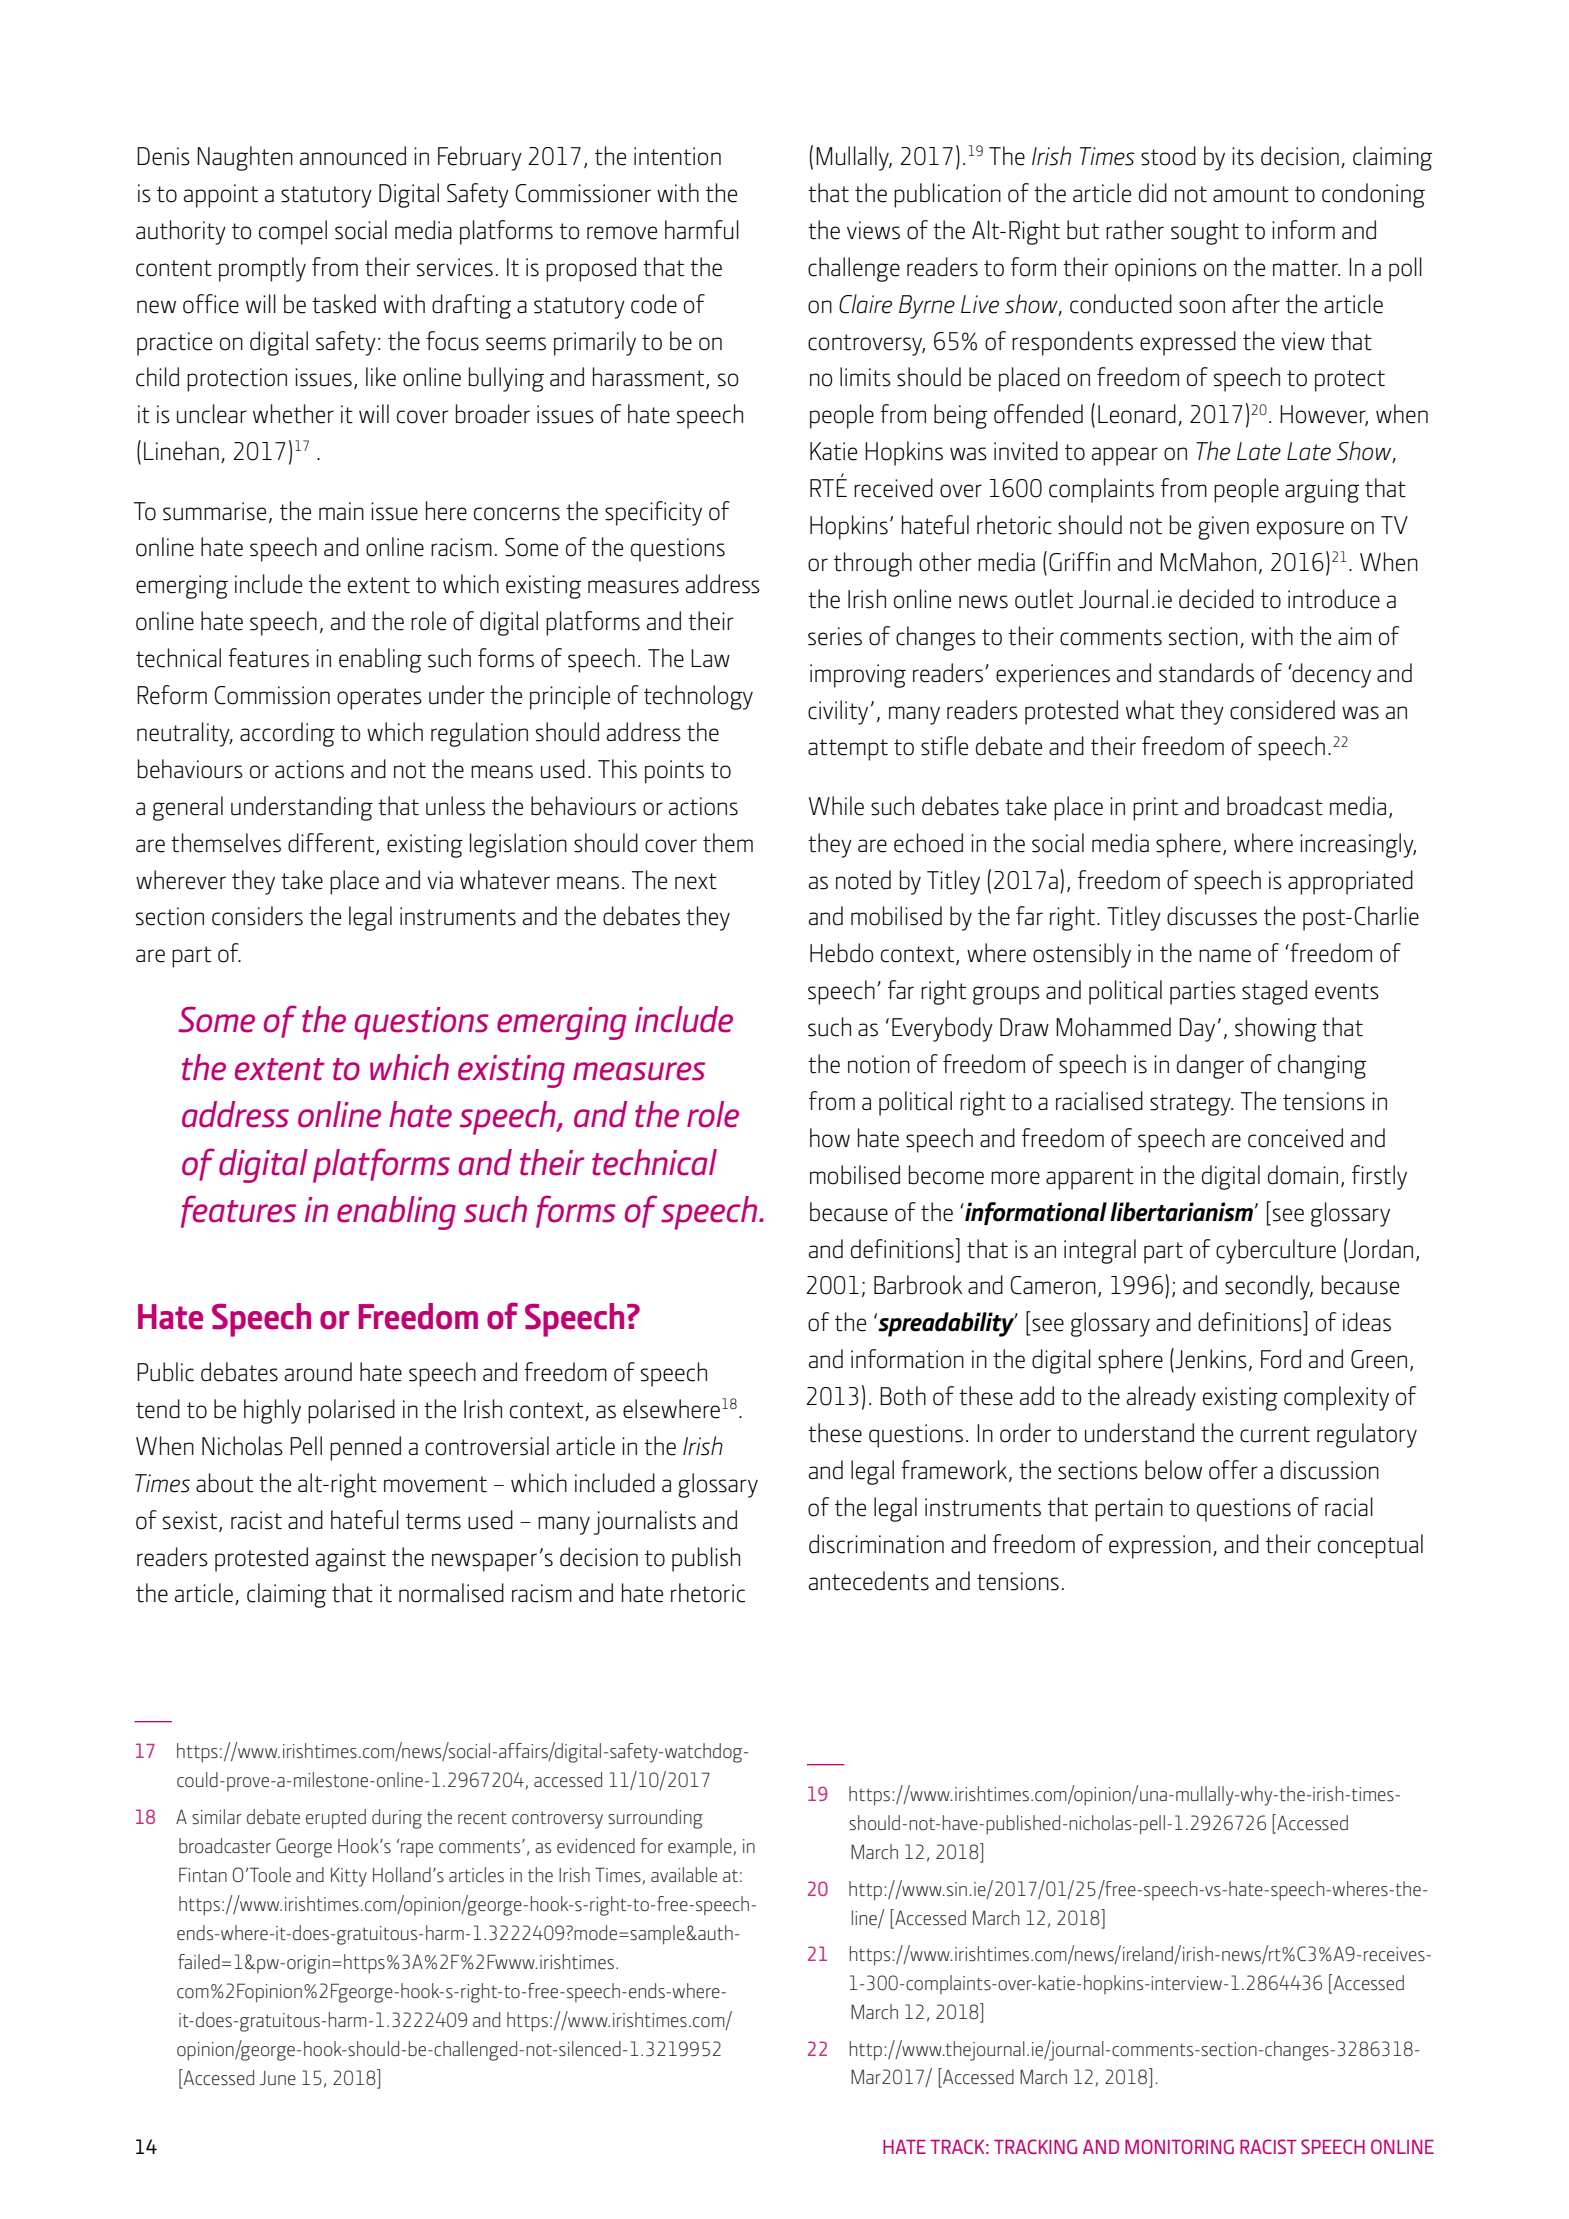 The image size is (1569, 2219). What do you see at coordinates (293, 232) in the screenshot?
I see `compel` at bounding box center [293, 232].
